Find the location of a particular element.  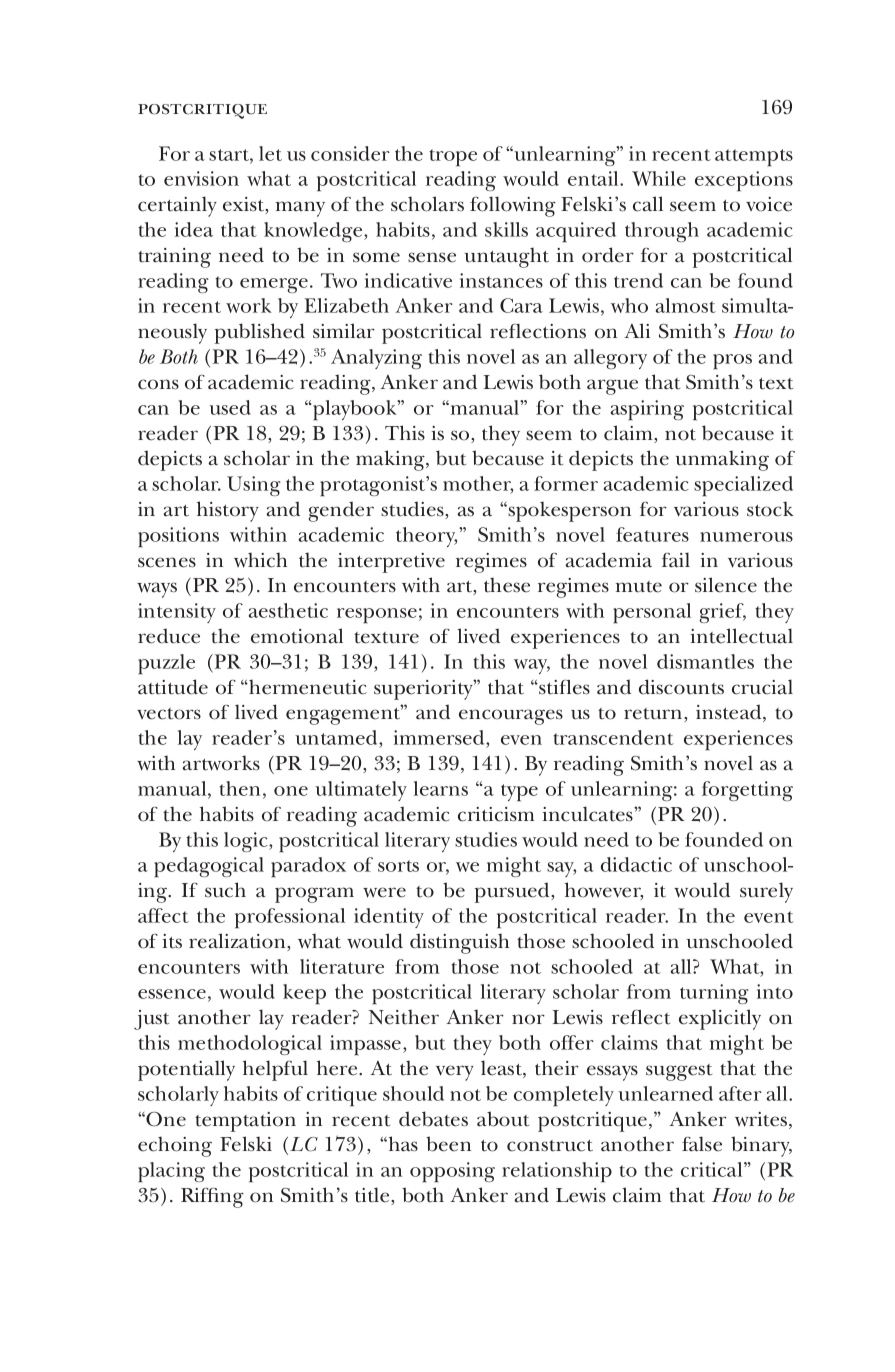

features is located at coordinates (652, 534).
